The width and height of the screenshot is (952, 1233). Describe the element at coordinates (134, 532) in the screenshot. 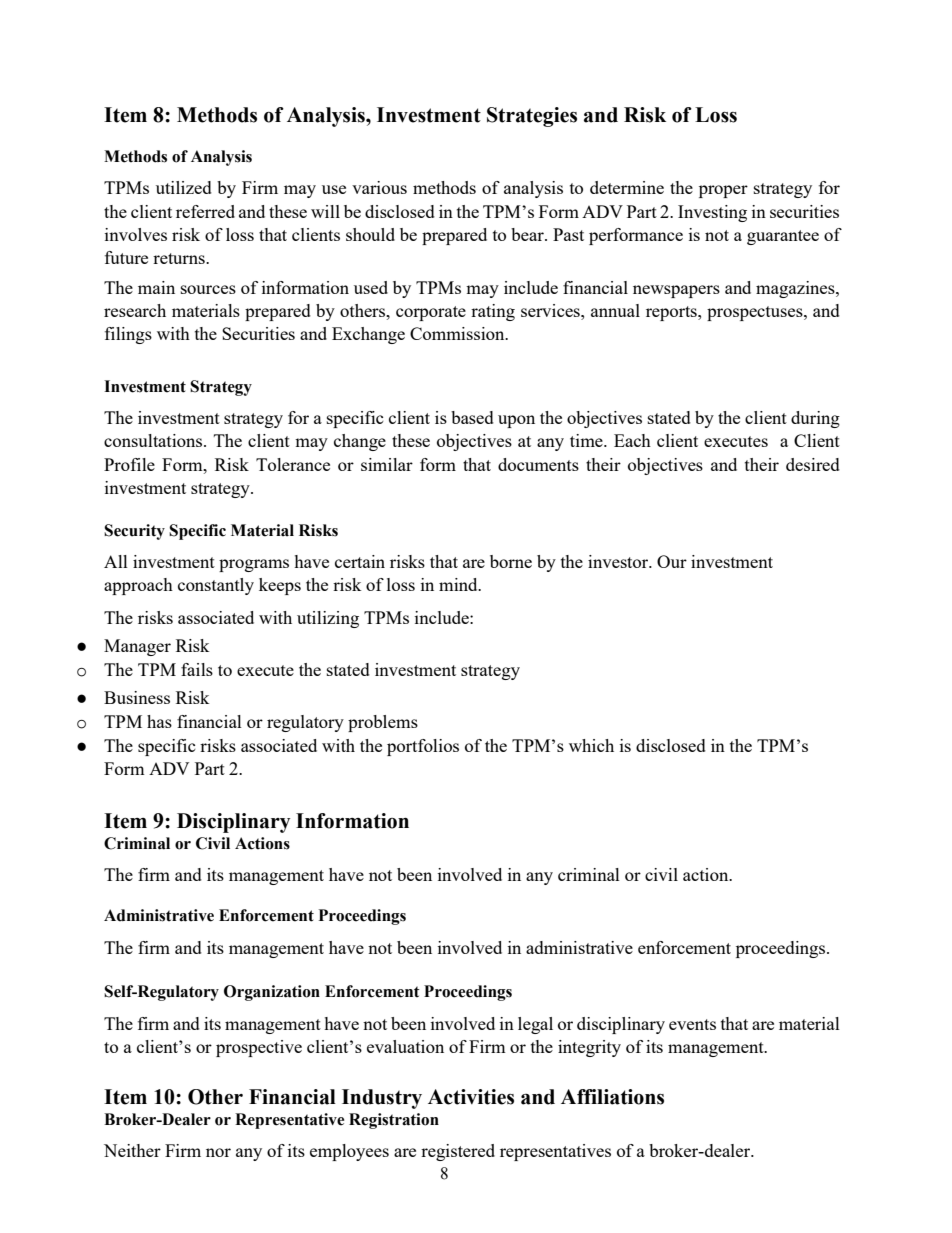

I see `Security` at that location.
